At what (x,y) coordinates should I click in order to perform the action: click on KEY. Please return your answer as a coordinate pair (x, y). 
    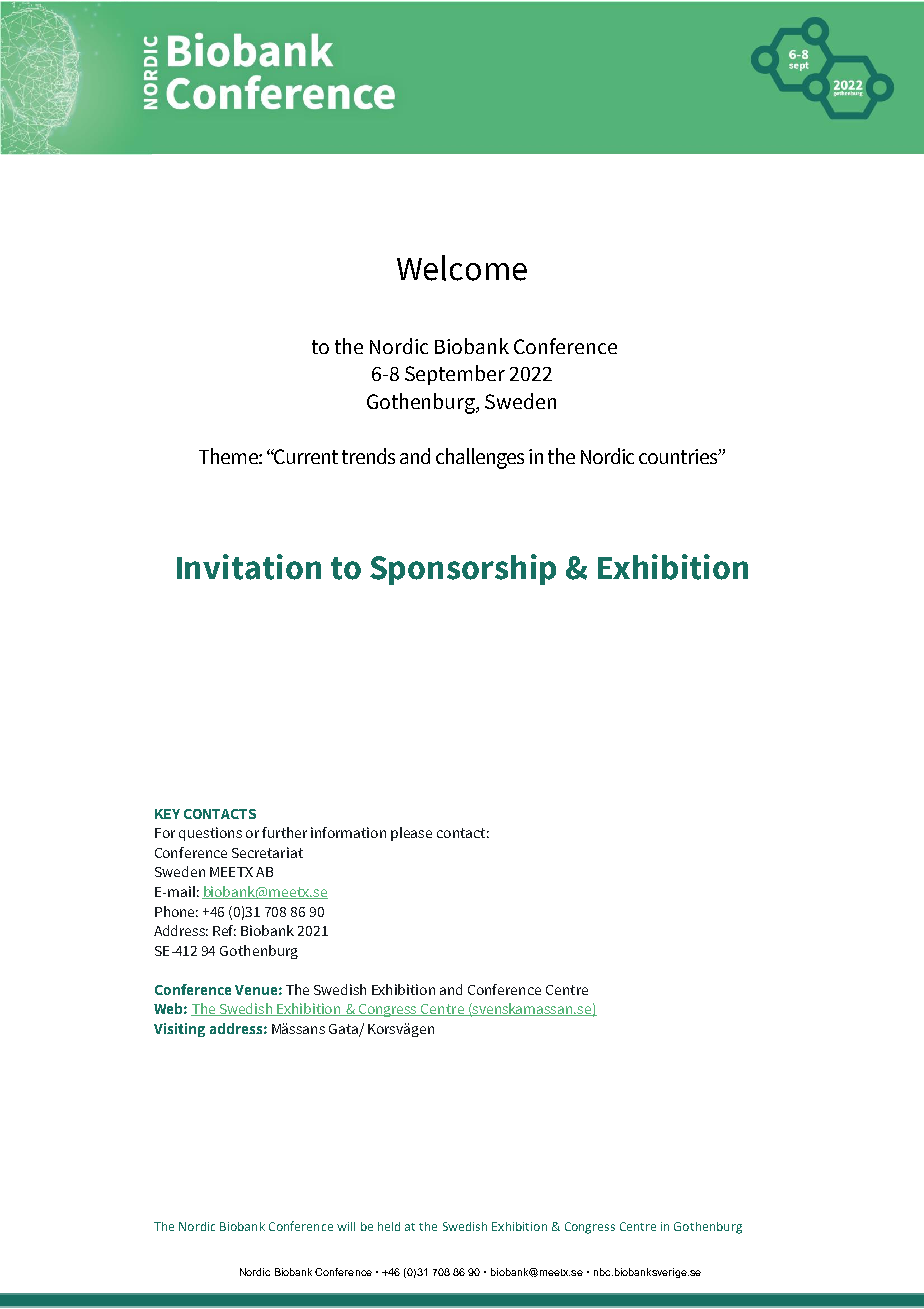
    Looking at the image, I should click on (167, 814).
